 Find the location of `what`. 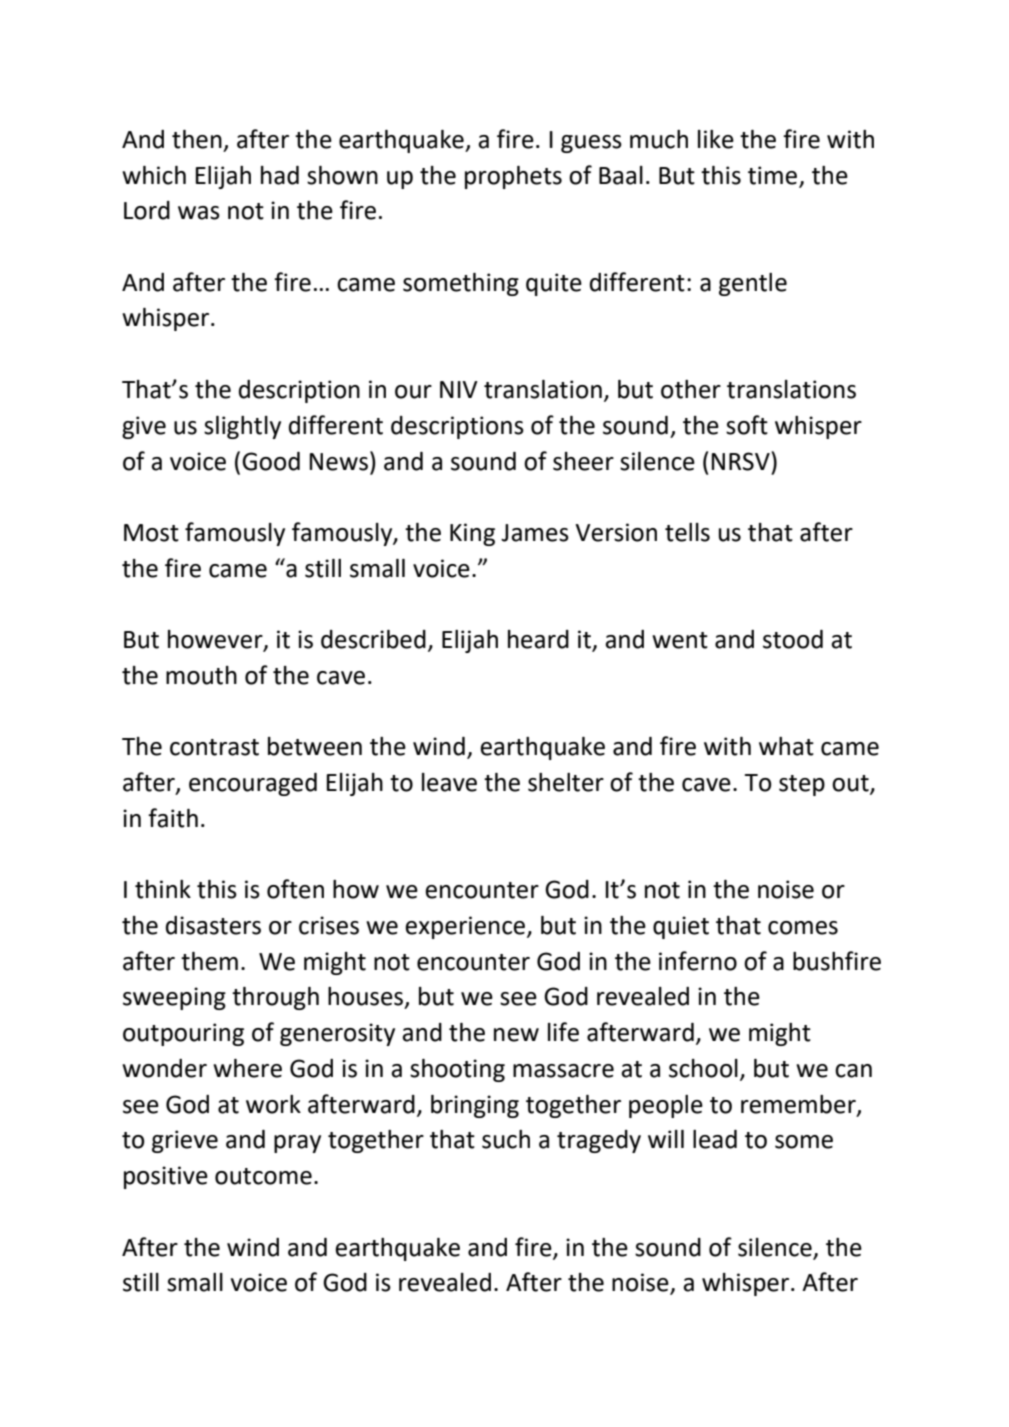

what is located at coordinates (786, 746).
